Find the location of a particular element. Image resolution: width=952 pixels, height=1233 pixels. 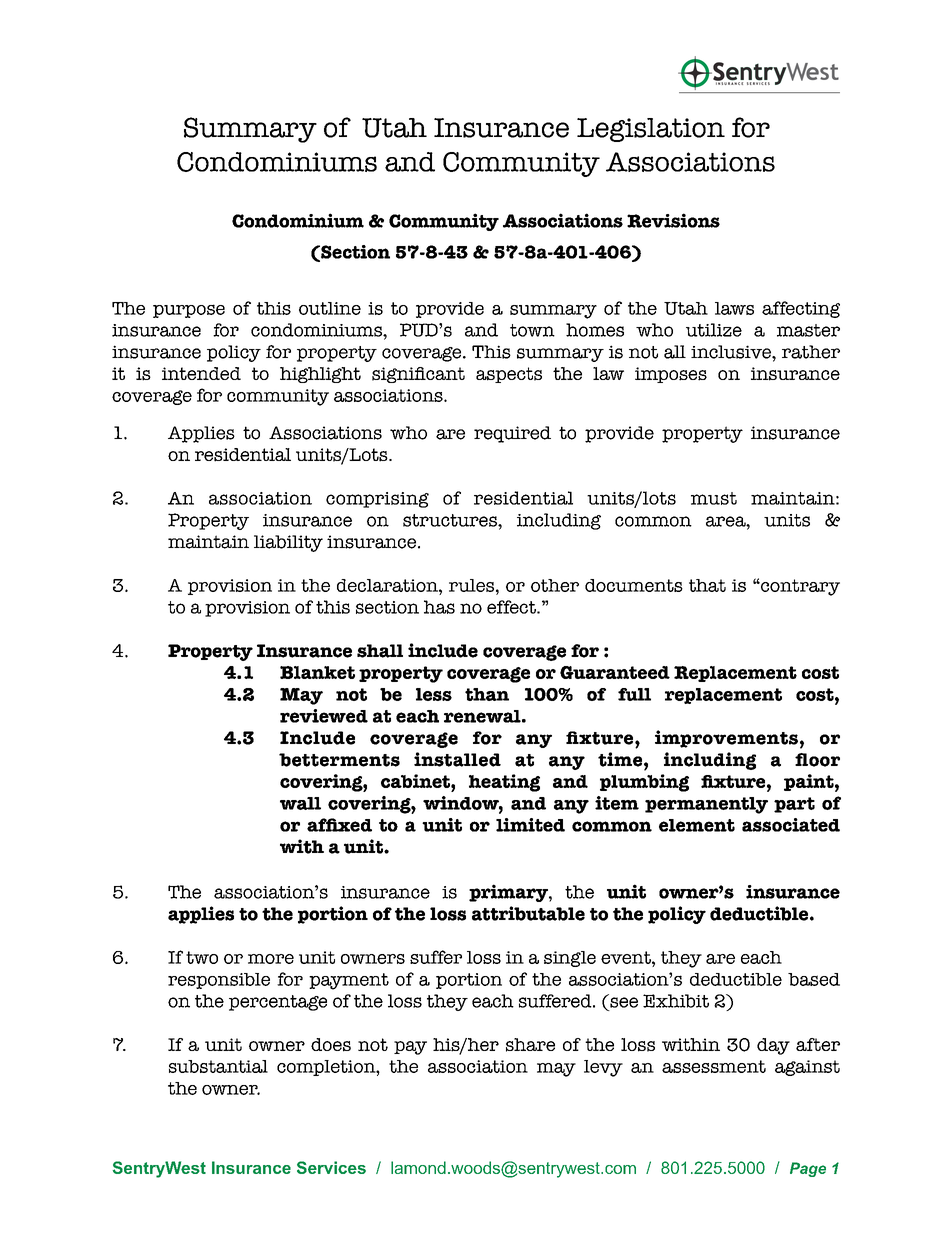

Services is located at coordinates (331, 1167).
